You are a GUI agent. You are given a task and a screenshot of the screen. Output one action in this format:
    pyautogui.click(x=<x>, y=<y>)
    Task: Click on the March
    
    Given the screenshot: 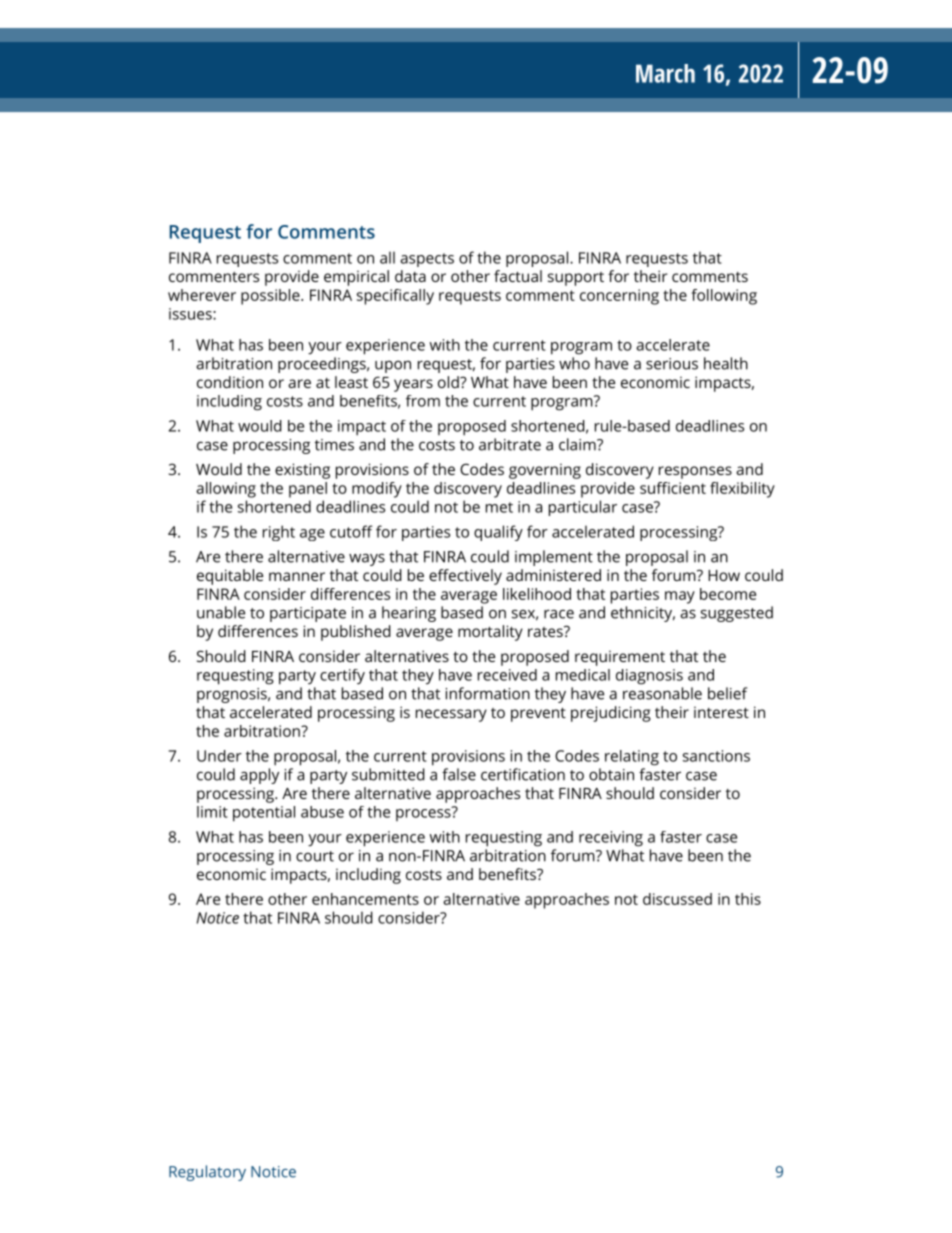 What is the action you would take?
    pyautogui.click(x=665, y=73)
